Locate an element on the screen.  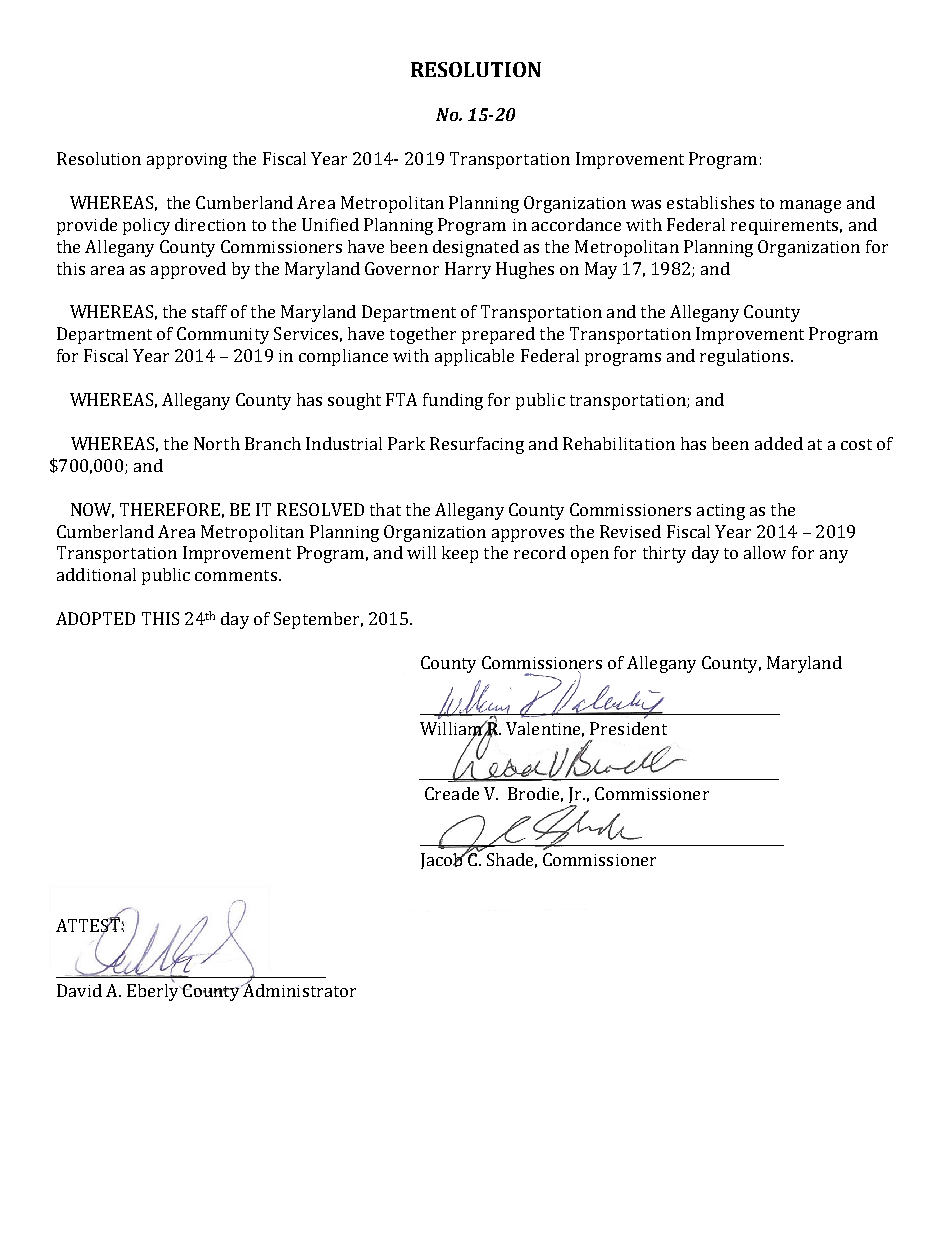
manage is located at coordinates (810, 206).
